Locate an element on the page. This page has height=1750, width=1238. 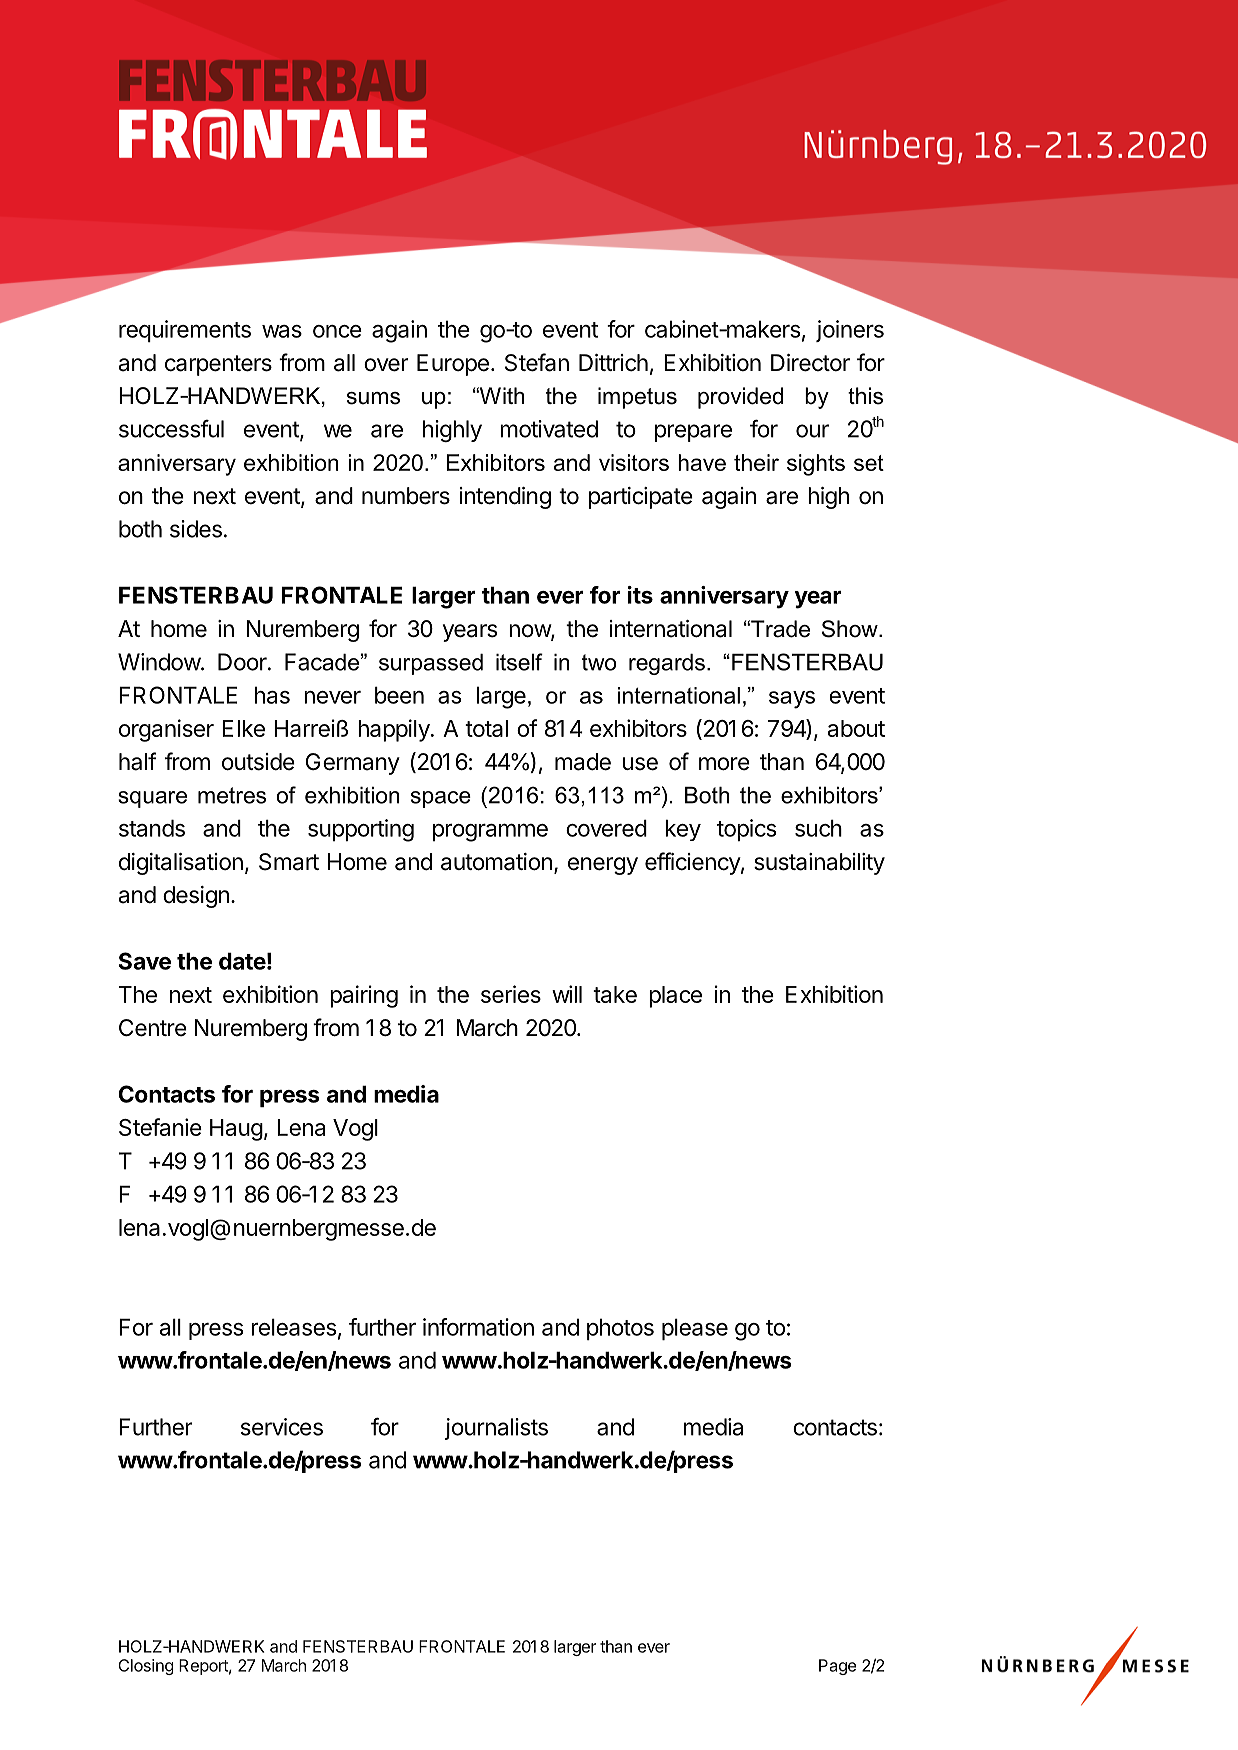
Europe is located at coordinates (453, 365).
